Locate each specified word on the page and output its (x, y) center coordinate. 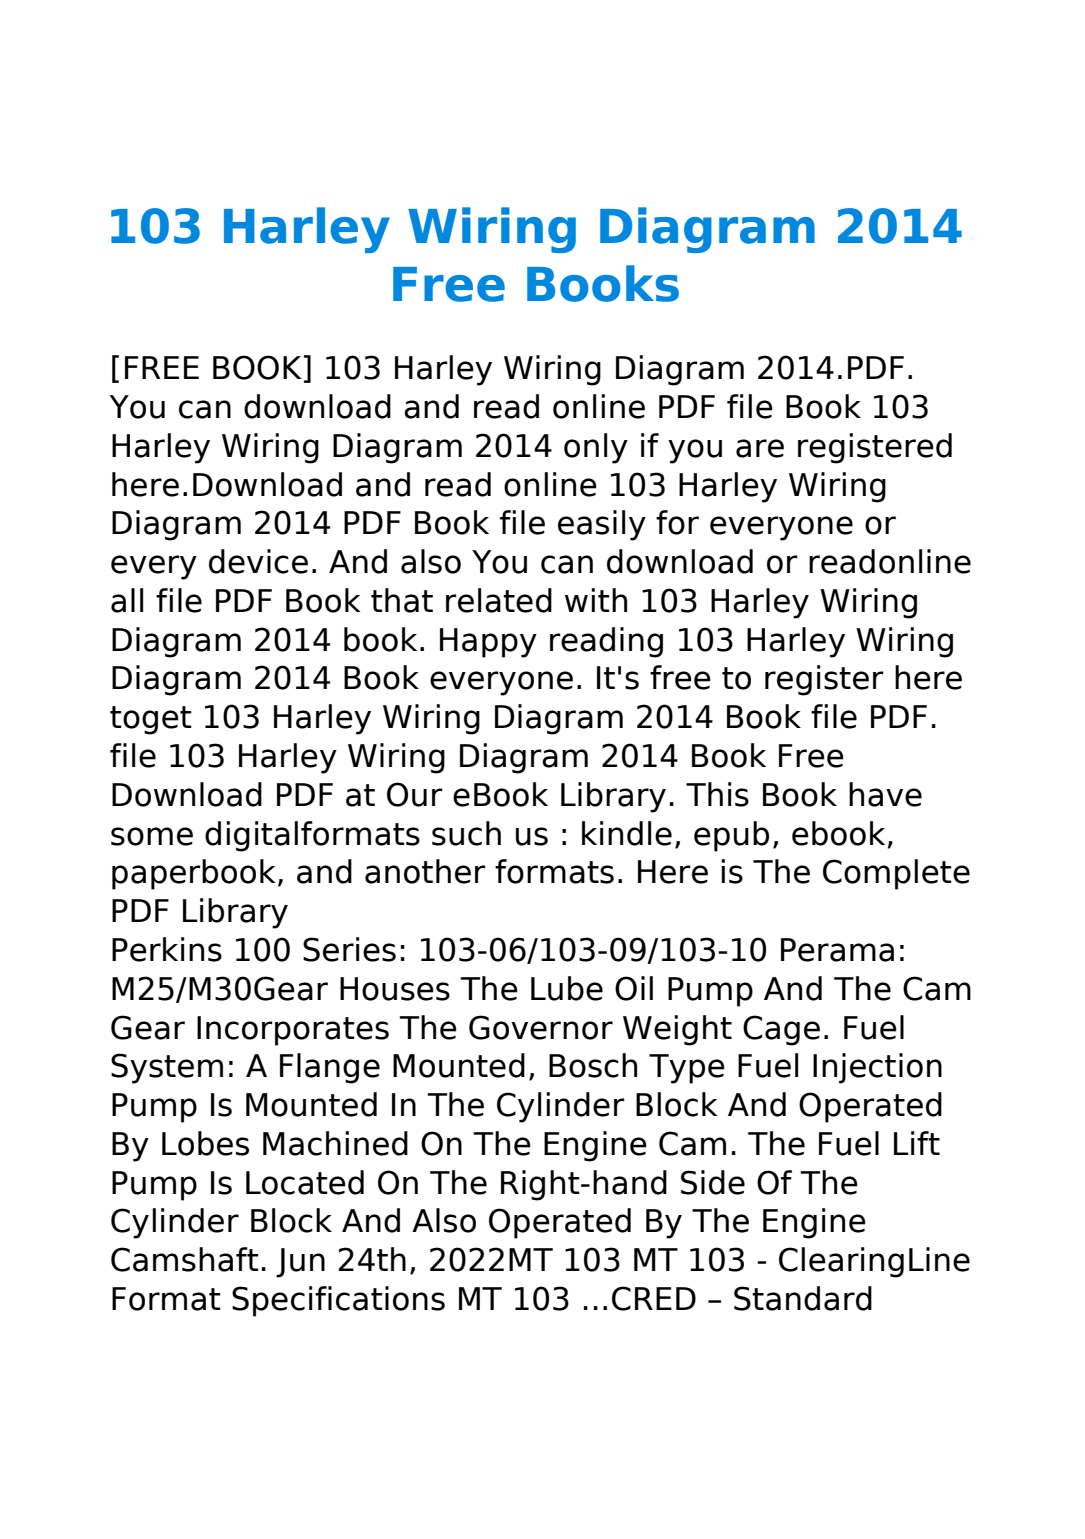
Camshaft (185, 1259)
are (760, 448)
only (596, 448)
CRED (654, 1298)
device (258, 561)
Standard (803, 1298)
